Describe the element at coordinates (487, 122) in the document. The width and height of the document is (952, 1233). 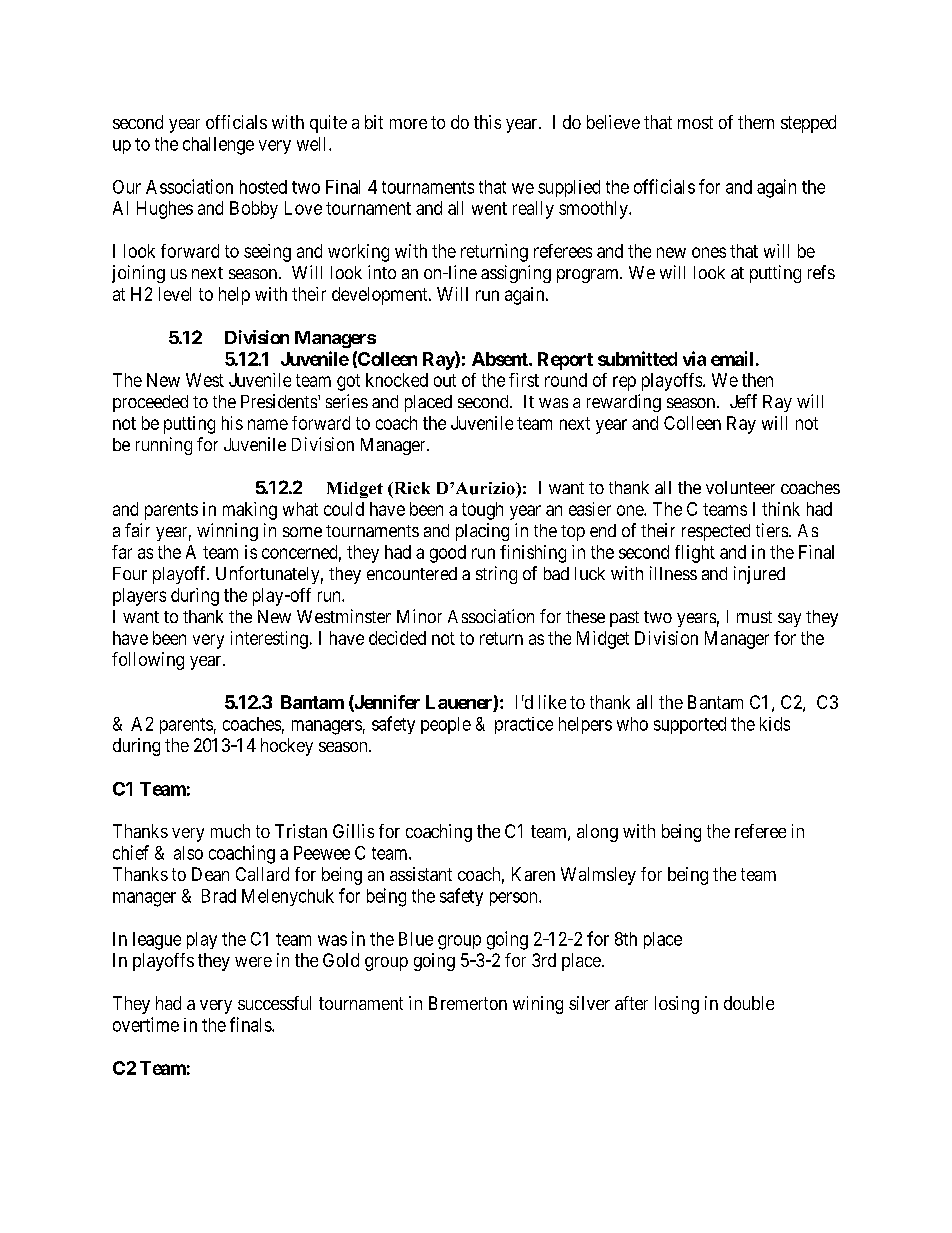
I see `this` at that location.
